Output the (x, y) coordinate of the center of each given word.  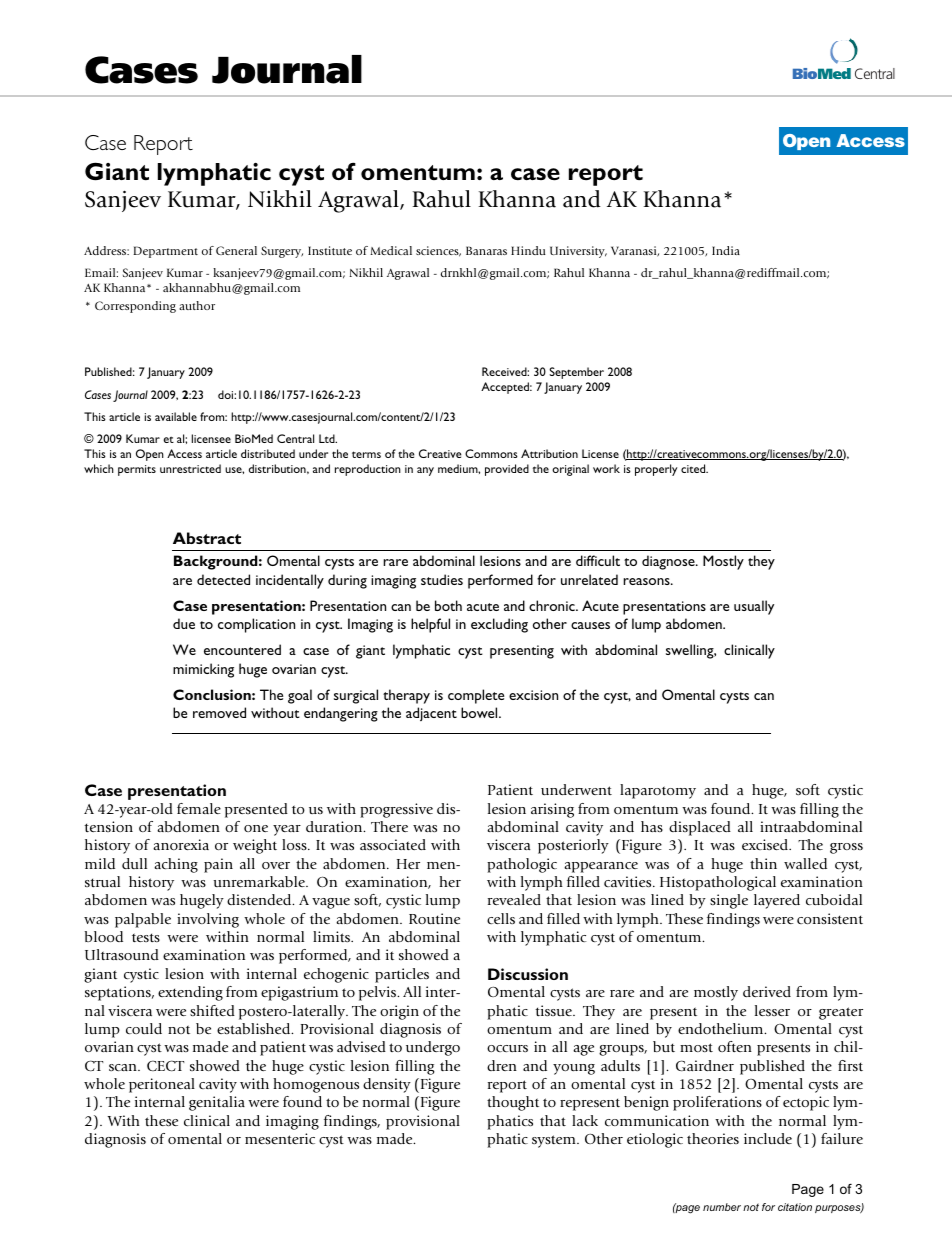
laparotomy (658, 791)
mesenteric (280, 1138)
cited (694, 468)
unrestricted (190, 468)
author (197, 305)
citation (795, 1207)
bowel (480, 712)
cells (501, 918)
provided (507, 470)
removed (219, 712)
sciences (438, 251)
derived (767, 991)
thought (513, 1103)
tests (146, 937)
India (726, 250)
